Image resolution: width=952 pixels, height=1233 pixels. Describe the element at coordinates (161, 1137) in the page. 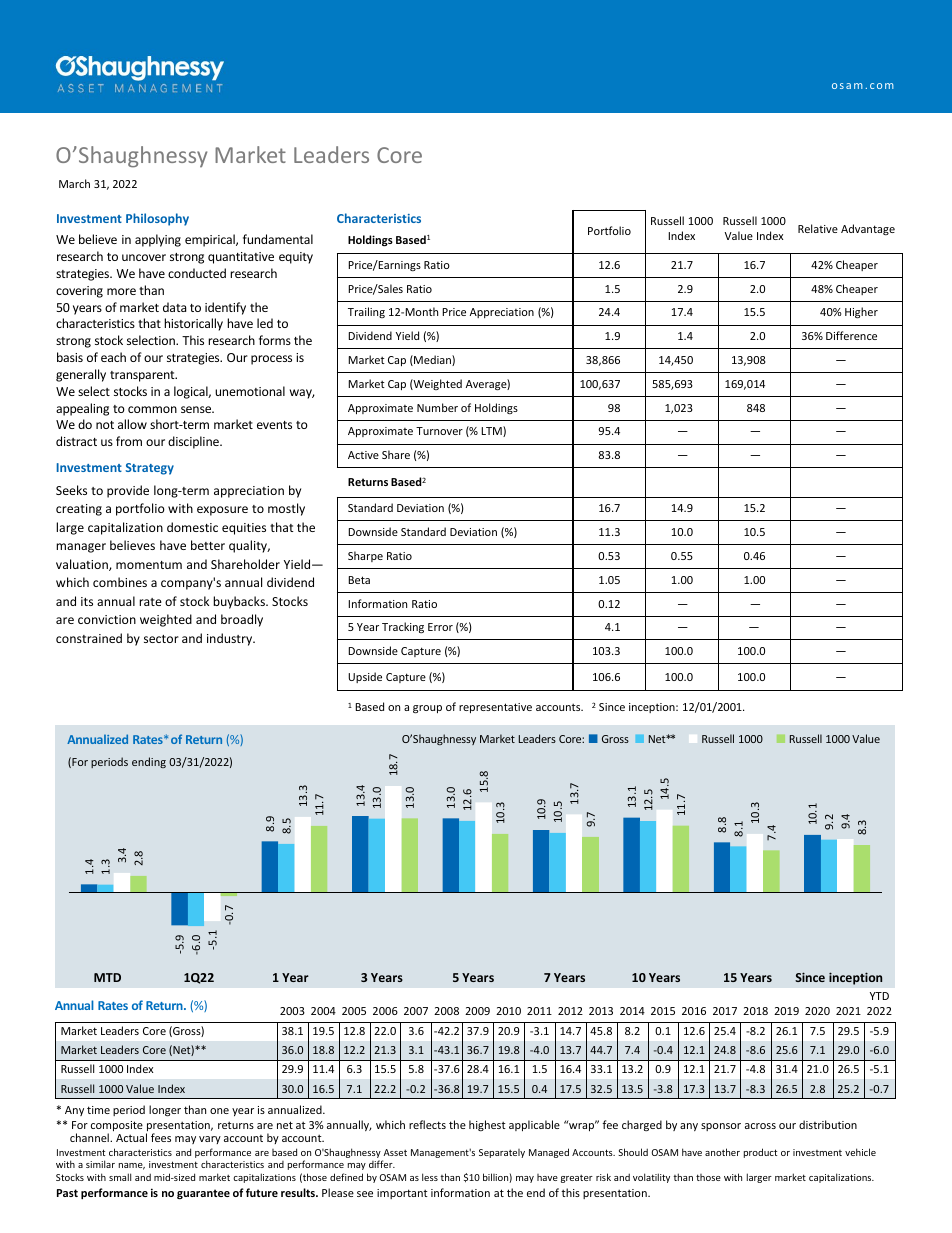

I see `fees` at that location.
